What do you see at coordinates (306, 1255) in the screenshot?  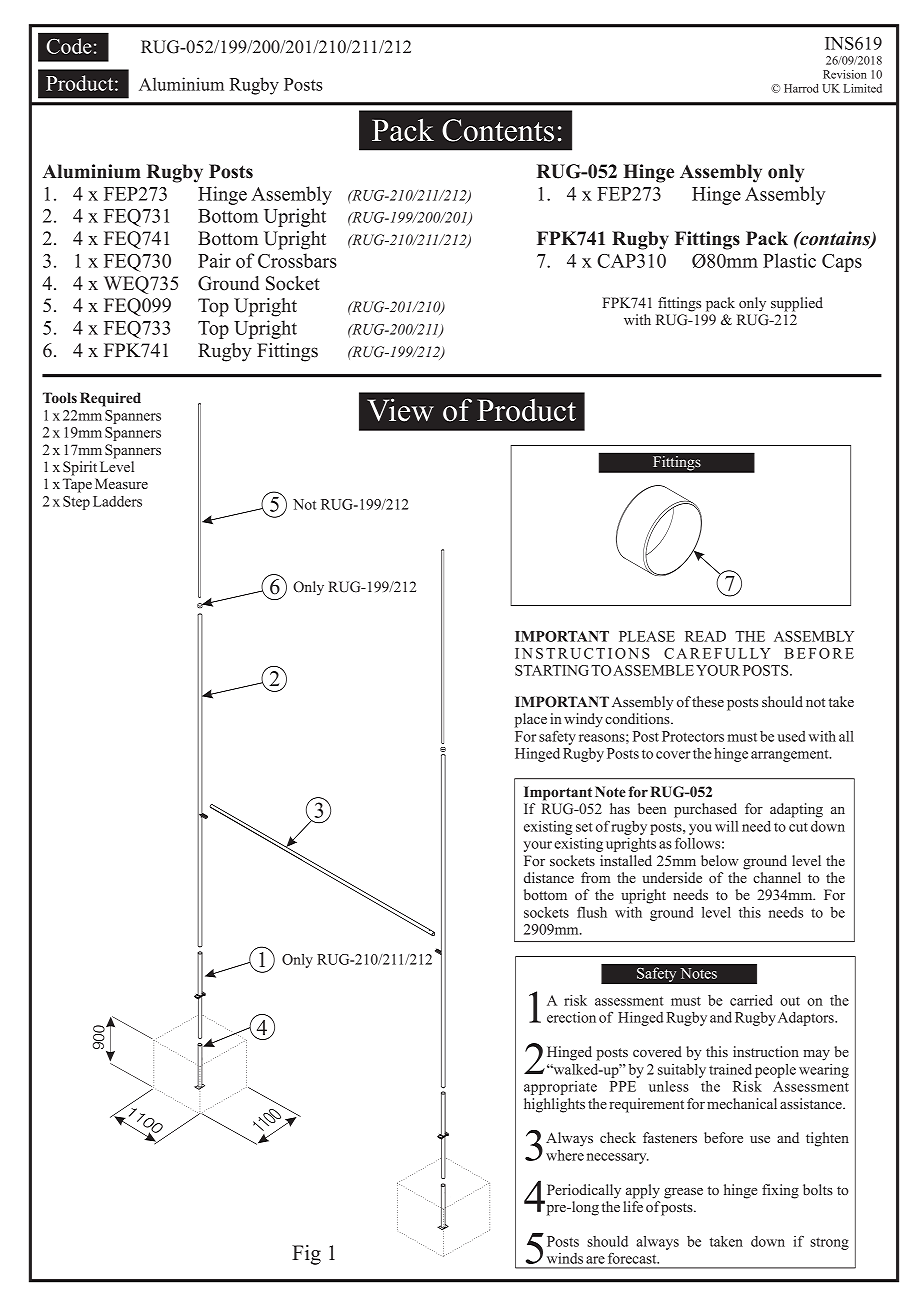 I see `Fig` at bounding box center [306, 1255].
